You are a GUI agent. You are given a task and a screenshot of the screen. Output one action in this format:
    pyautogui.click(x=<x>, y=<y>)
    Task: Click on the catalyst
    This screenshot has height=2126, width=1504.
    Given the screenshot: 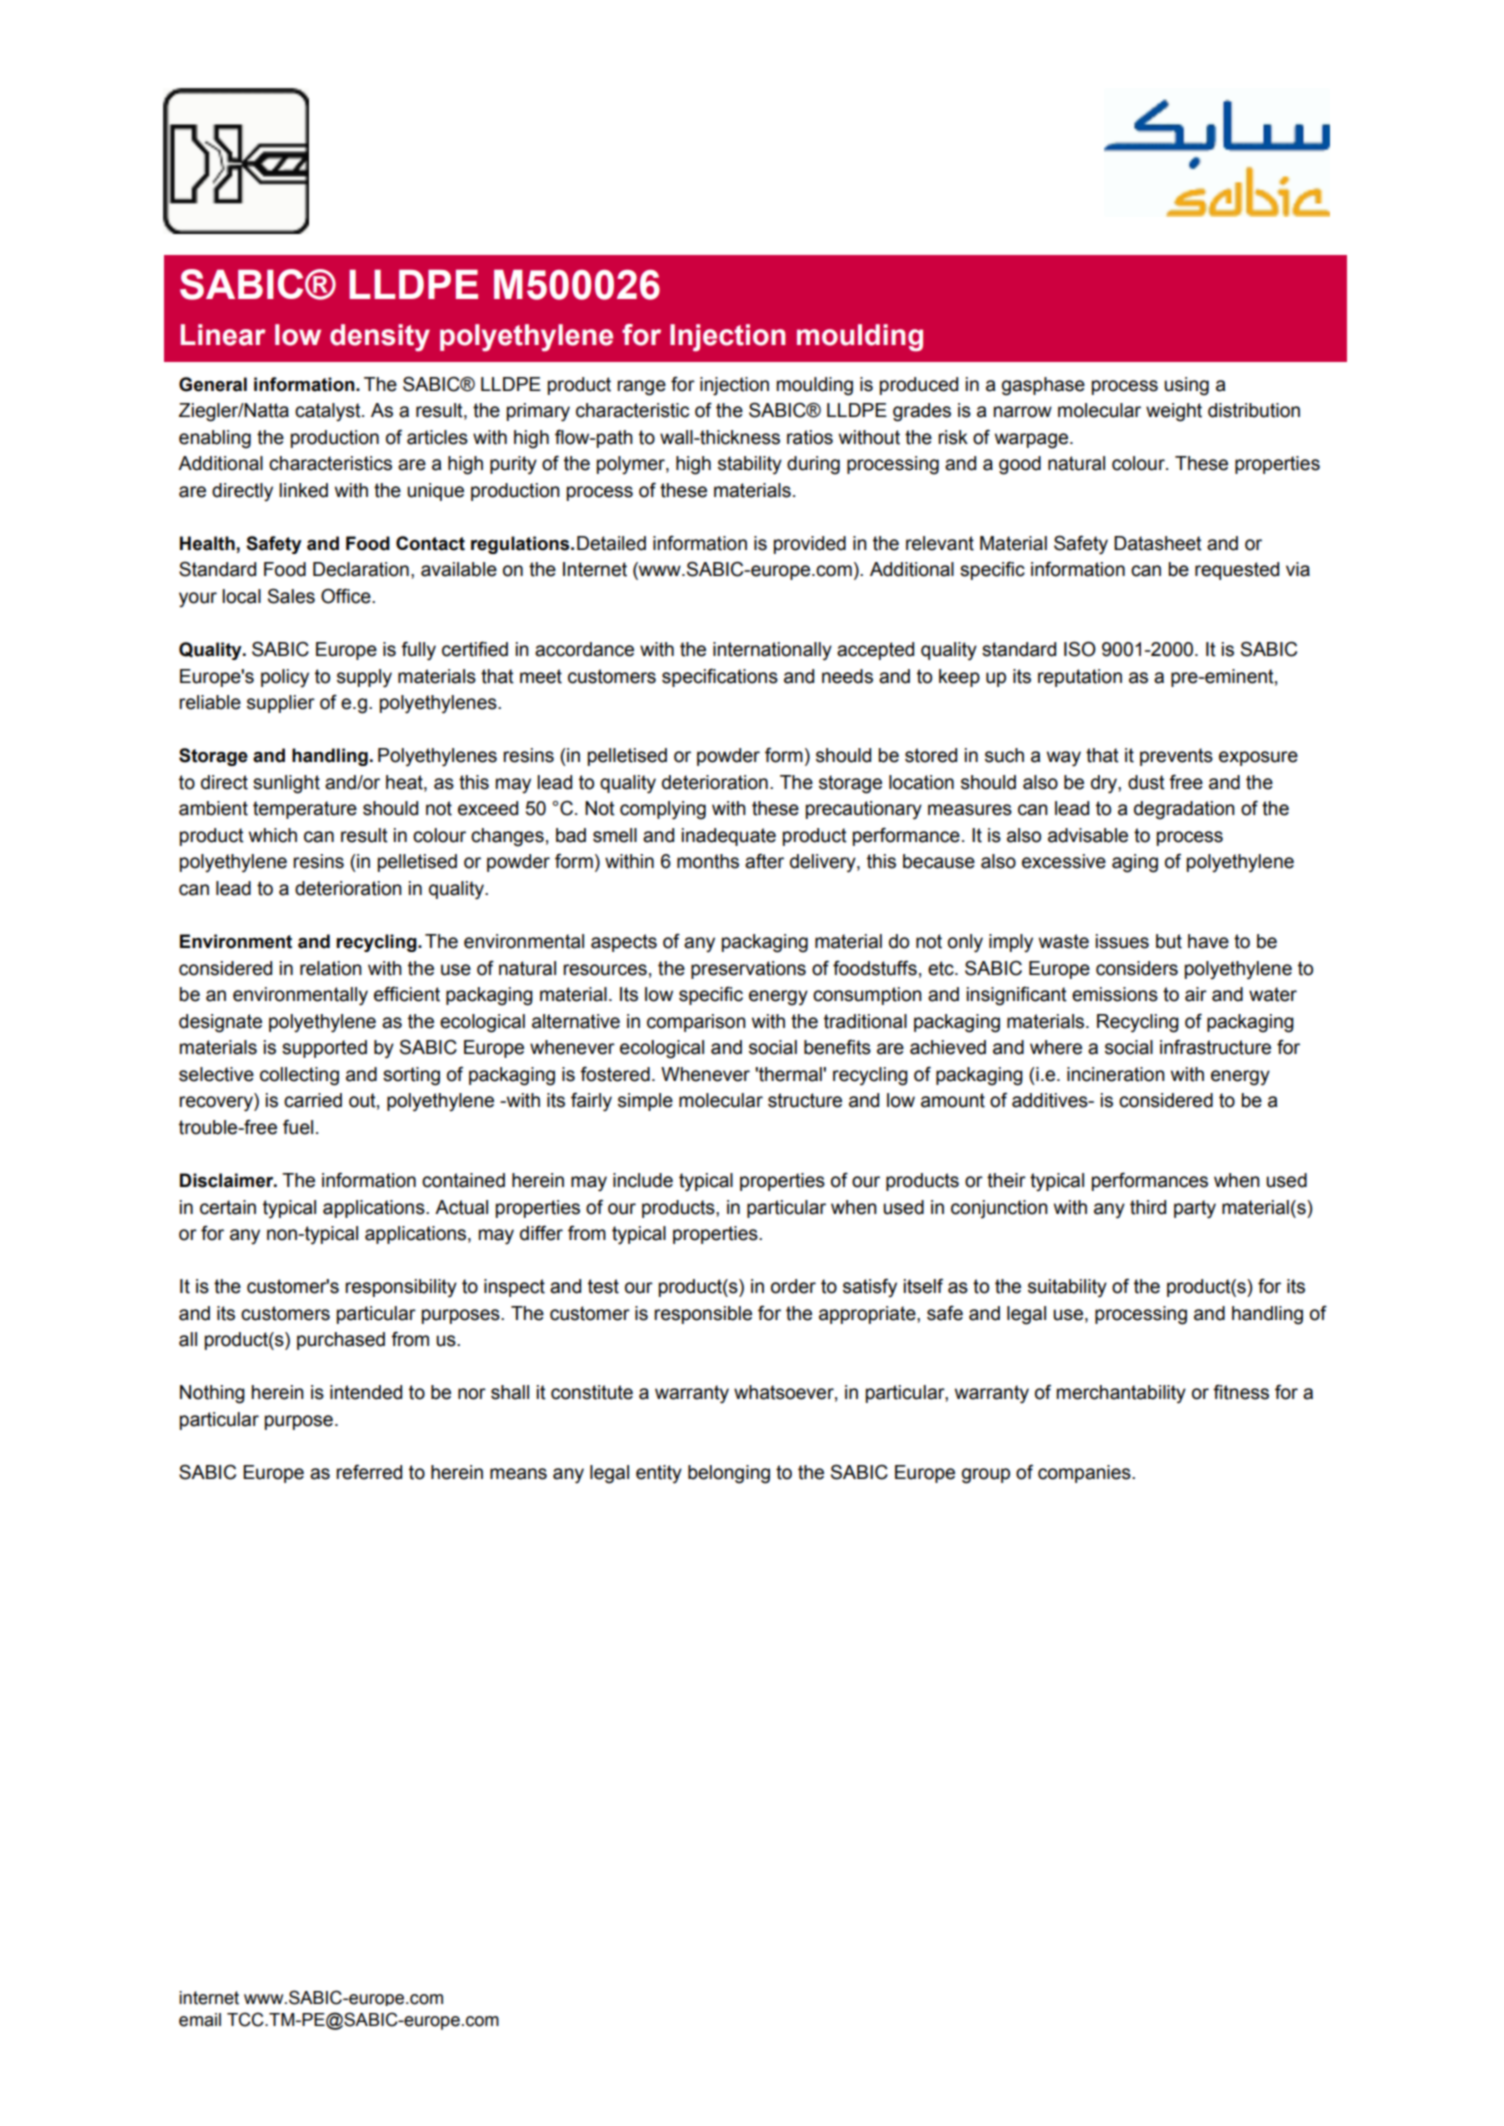 What is the action you would take?
    pyautogui.click(x=329, y=412)
